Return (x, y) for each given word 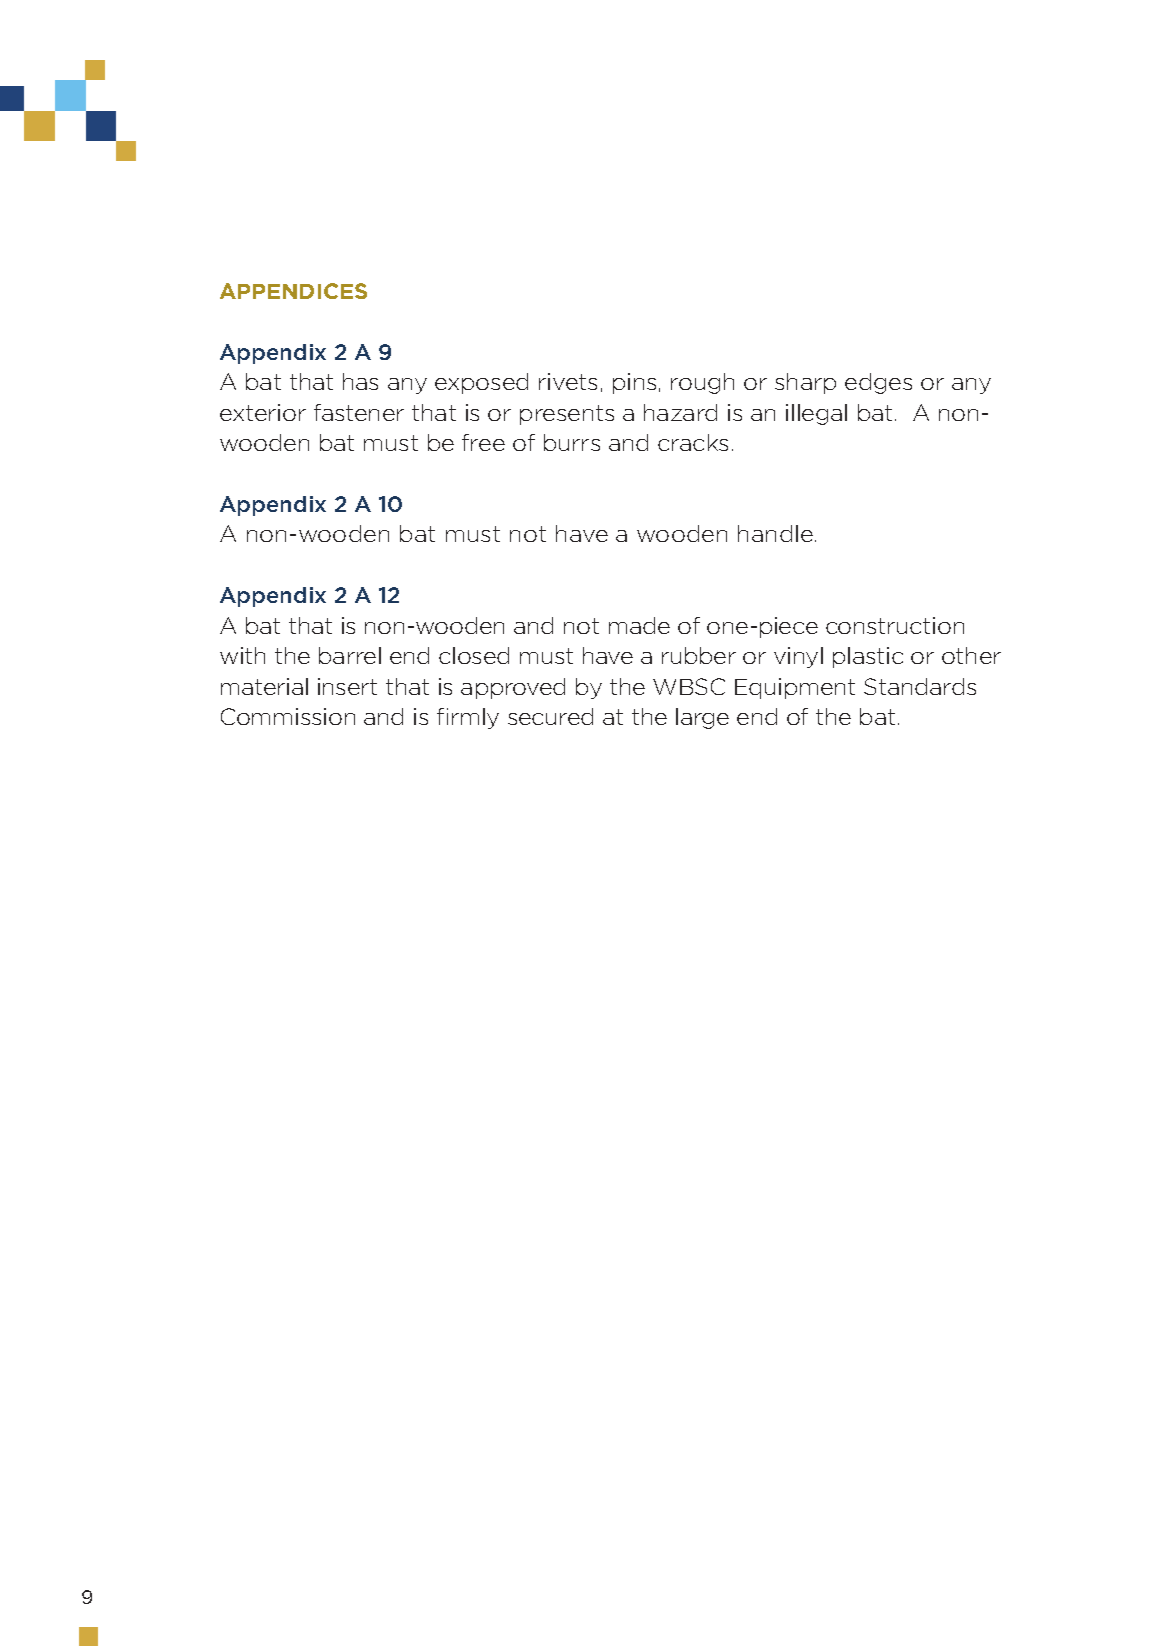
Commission (288, 716)
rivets (568, 381)
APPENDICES (293, 291)
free (483, 442)
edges (878, 383)
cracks (693, 442)
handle (775, 533)
